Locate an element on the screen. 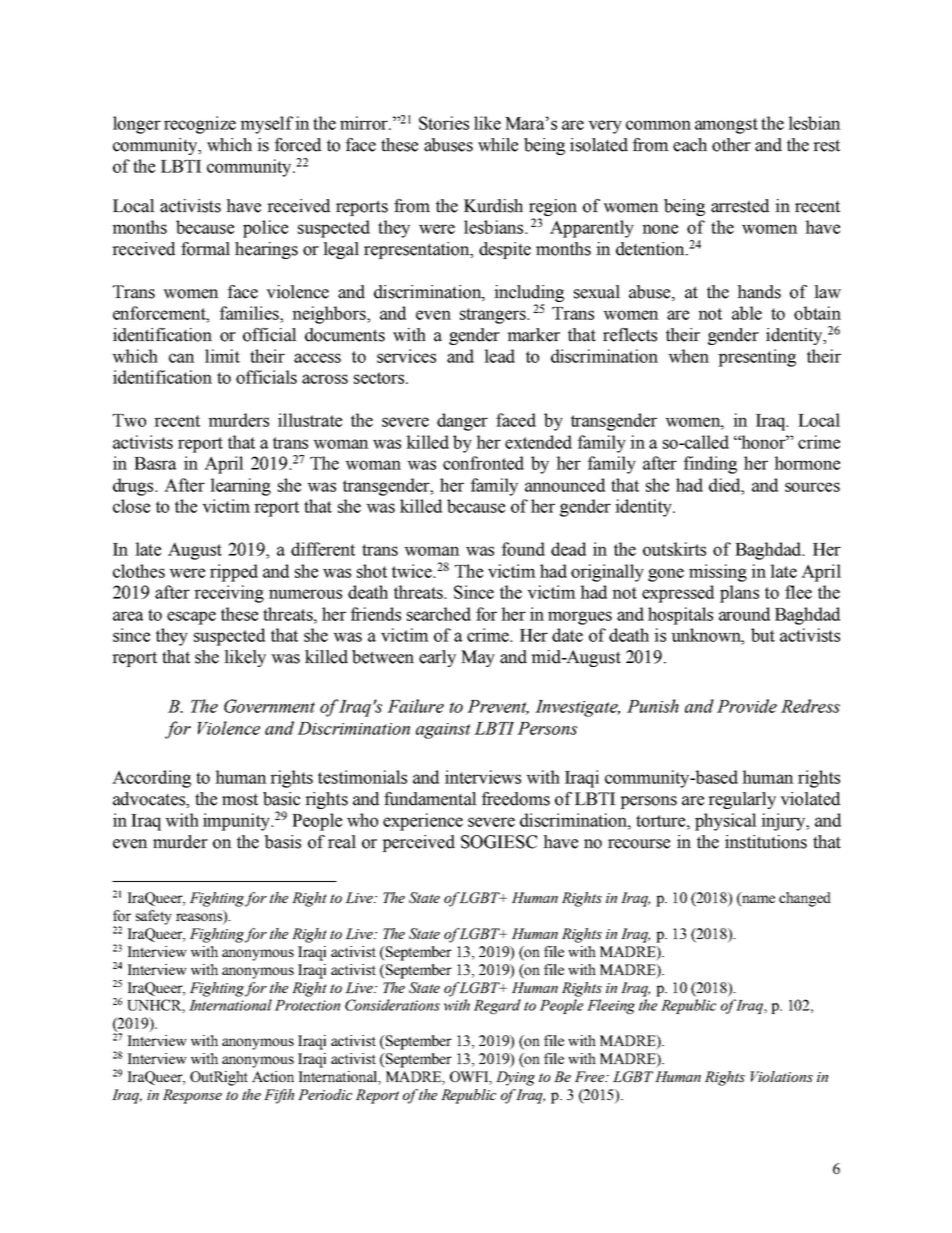 The width and height of the screenshot is (952, 1233). around is located at coordinates (744, 614).
